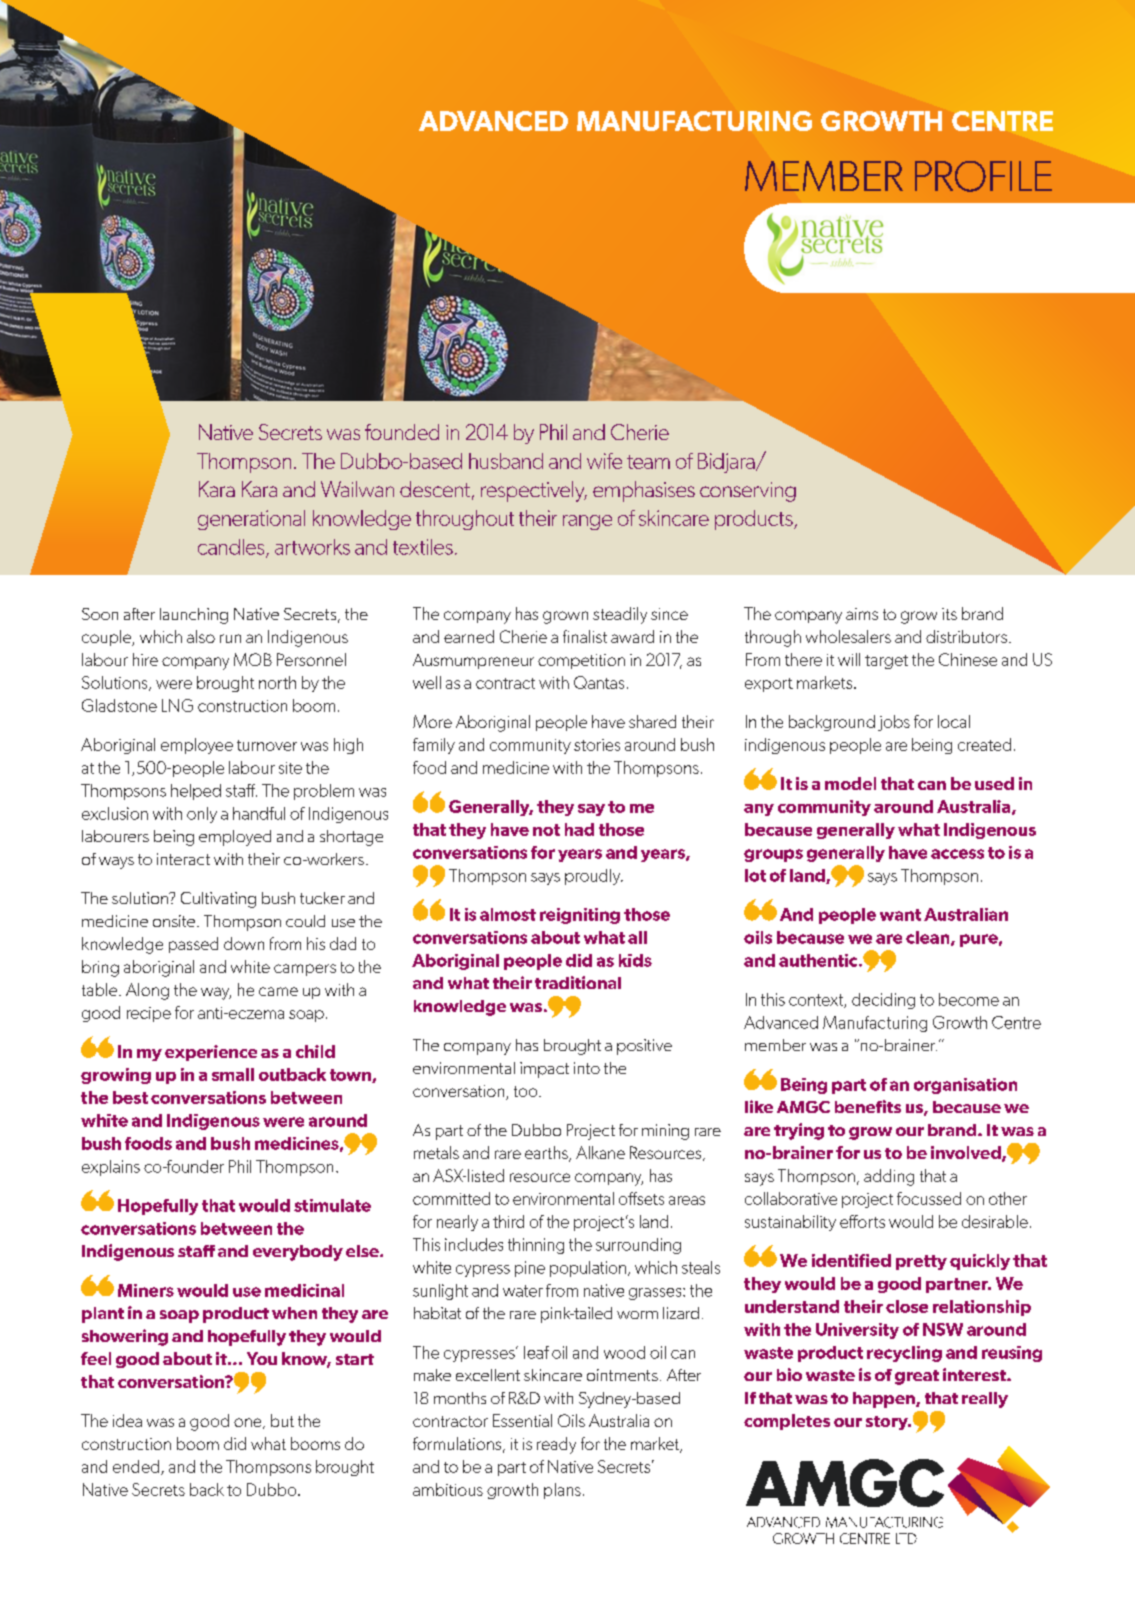 The height and width of the image is (1606, 1135). Describe the element at coordinates (889, 1177) in the image. I see `adding` at that location.
